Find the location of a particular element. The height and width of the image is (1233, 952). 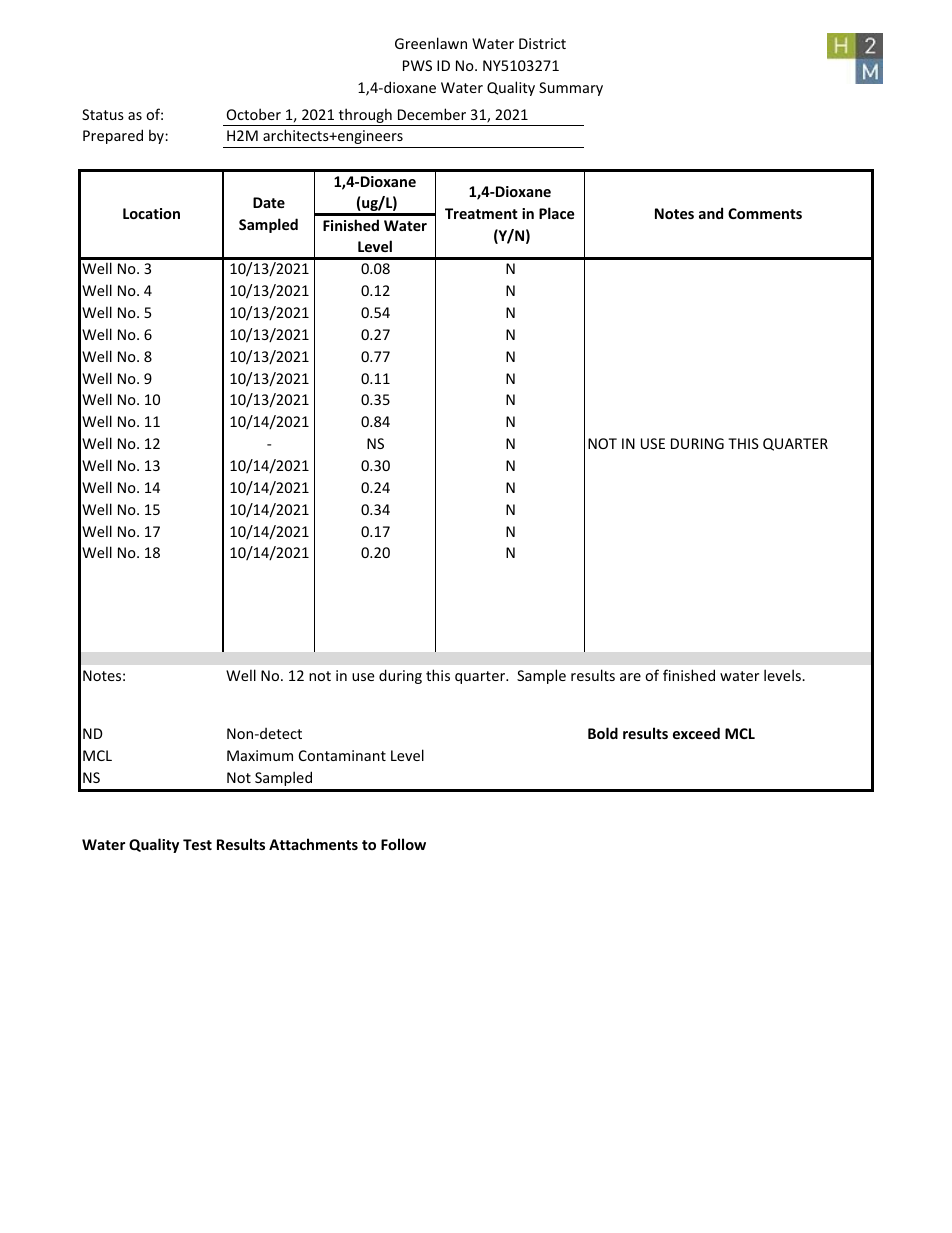

Location is located at coordinates (151, 213).
